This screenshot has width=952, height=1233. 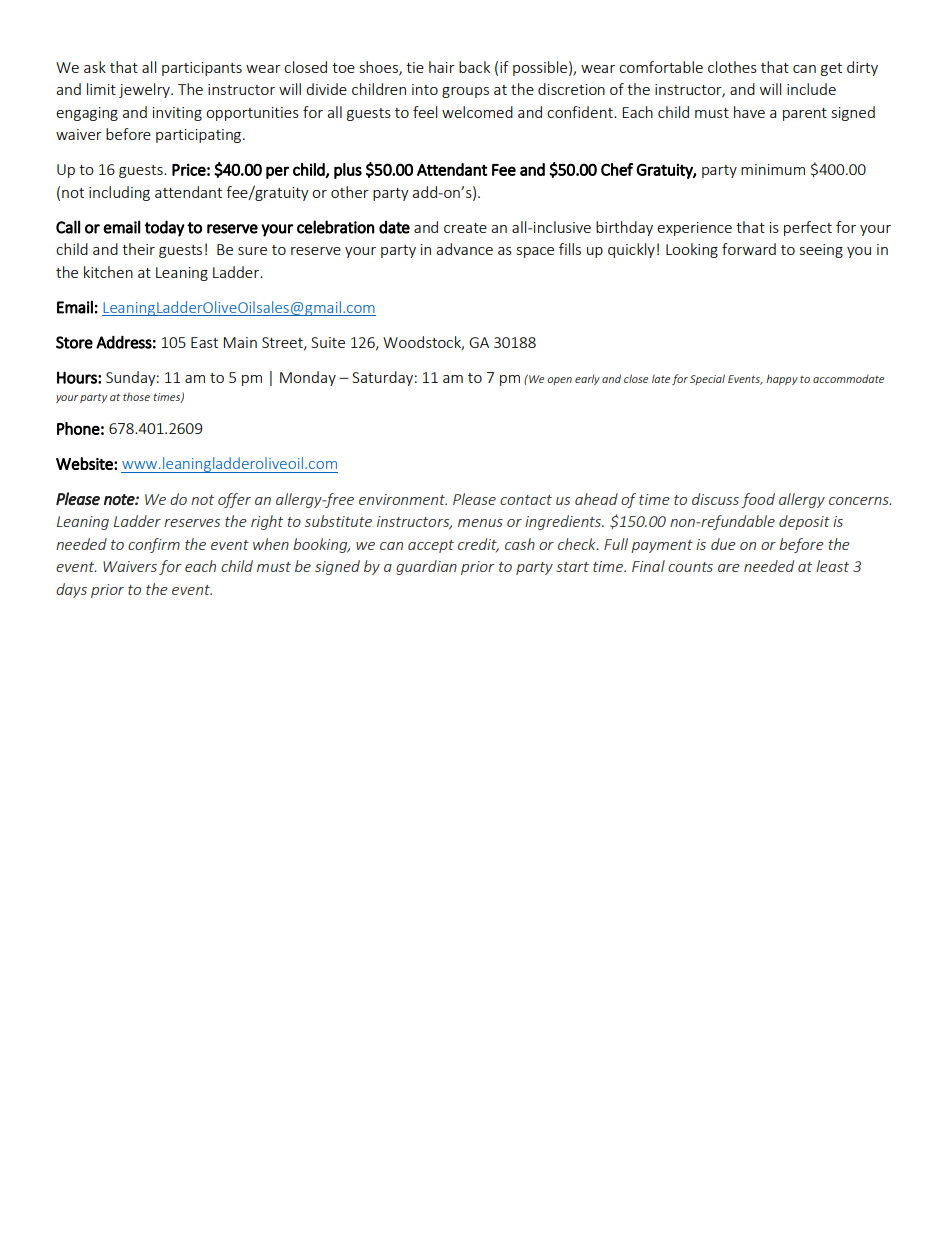 What do you see at coordinates (758, 500) in the screenshot?
I see `food` at bounding box center [758, 500].
